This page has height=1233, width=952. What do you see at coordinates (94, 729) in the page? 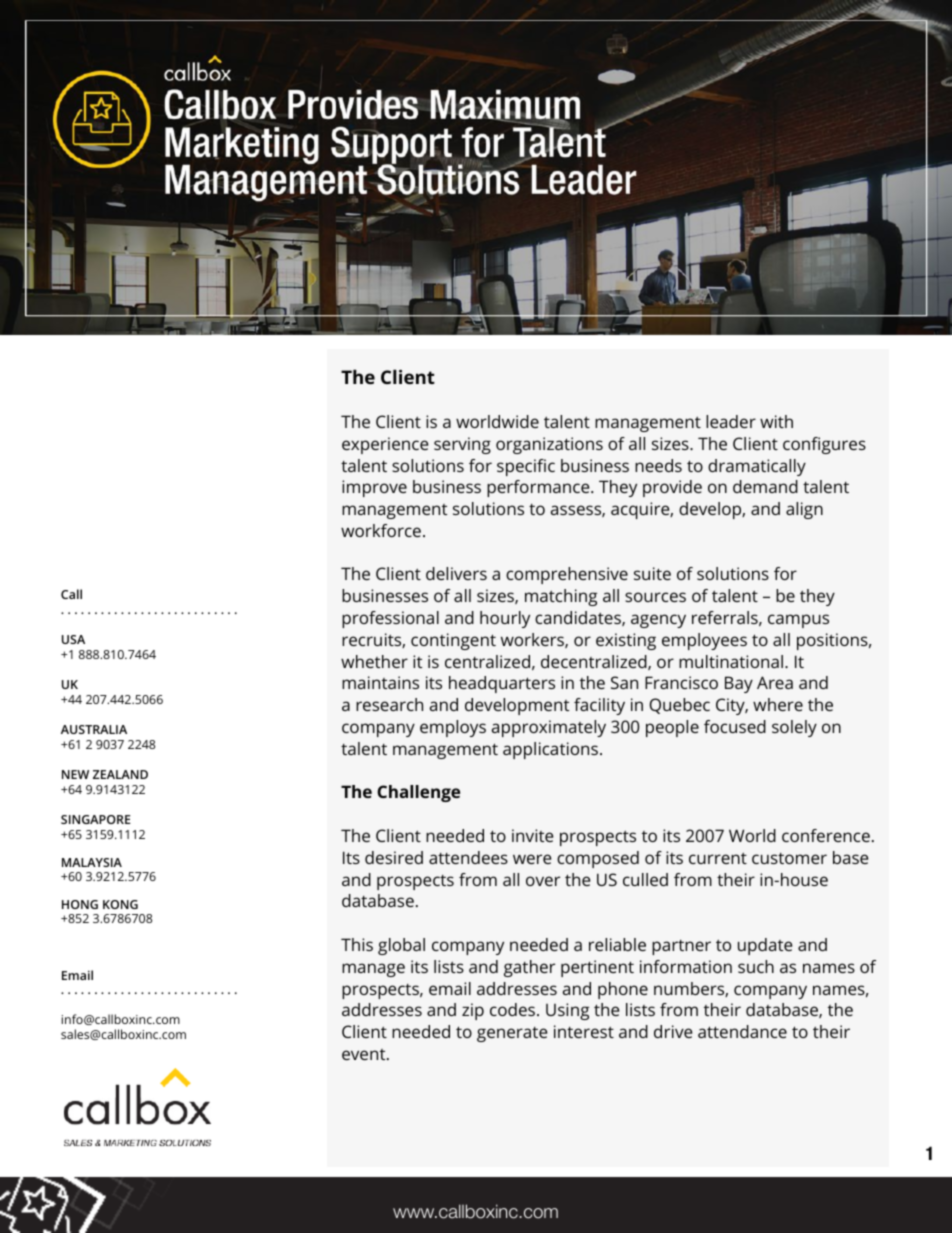
I see `AUSTRALIA` at bounding box center [94, 729].
